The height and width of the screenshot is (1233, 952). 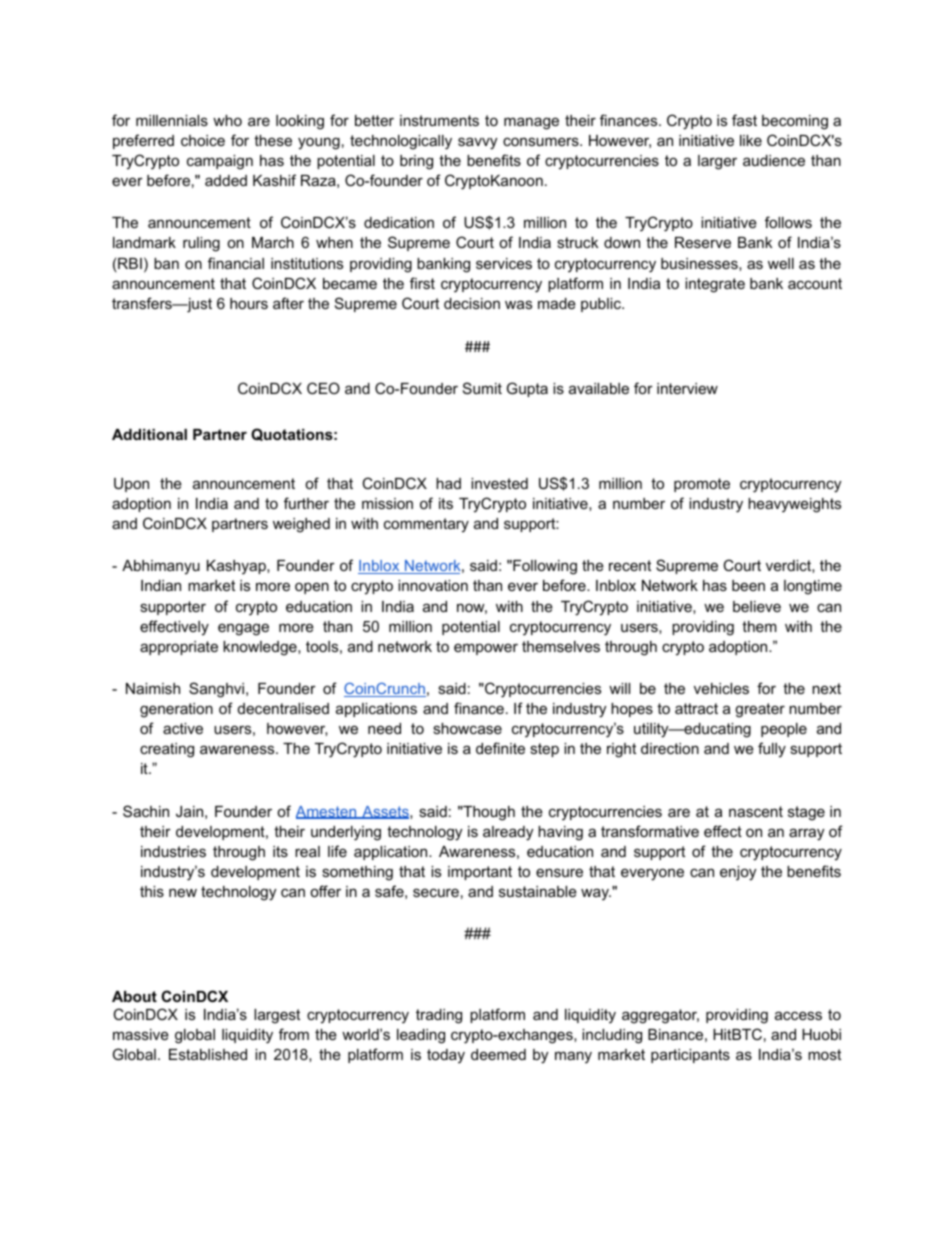 What do you see at coordinates (748, 585) in the screenshot?
I see `been` at bounding box center [748, 585].
